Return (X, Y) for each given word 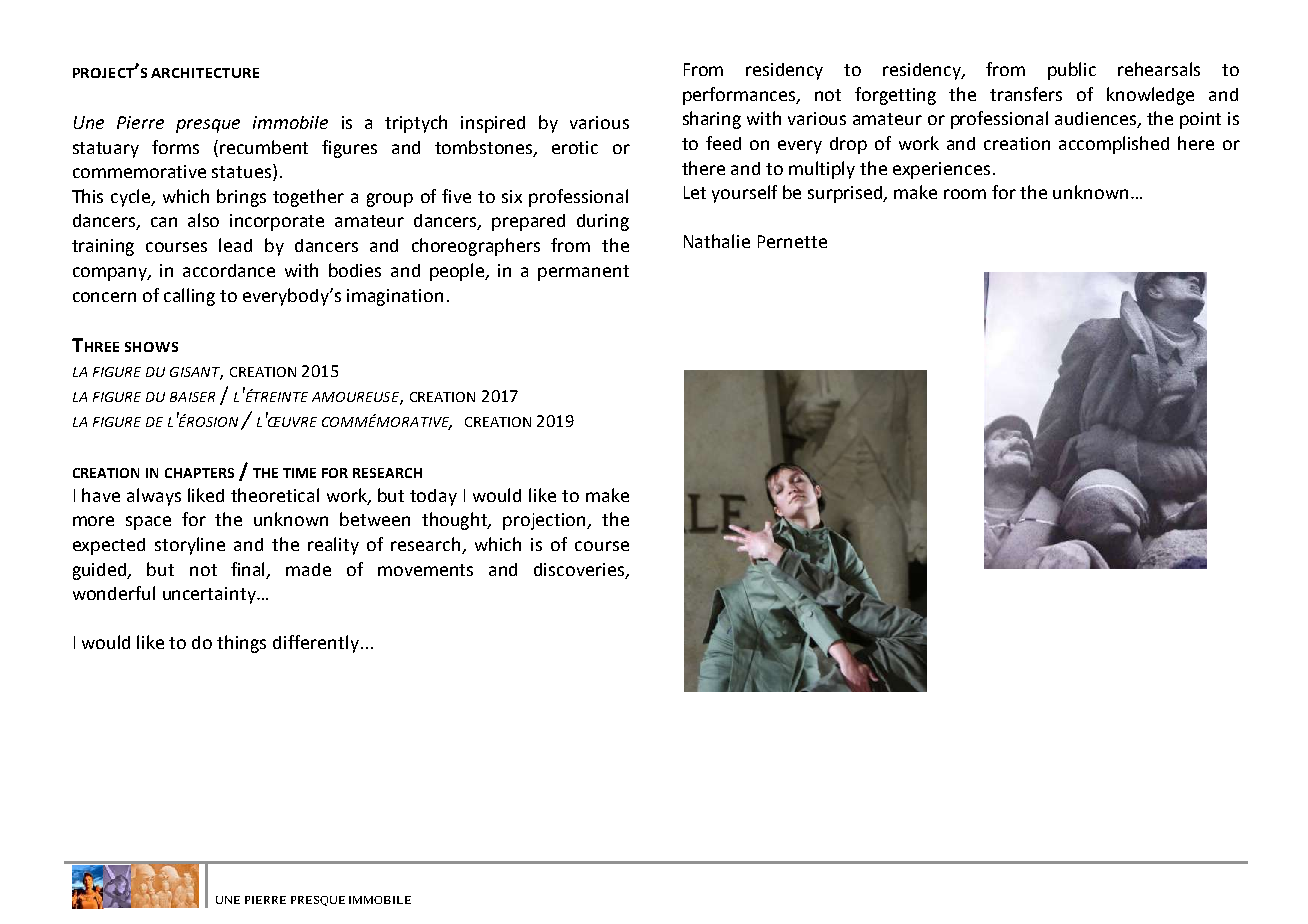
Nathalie (717, 241)
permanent (583, 273)
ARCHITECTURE (205, 73)
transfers (1026, 94)
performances (740, 96)
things (241, 644)
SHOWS (151, 347)
